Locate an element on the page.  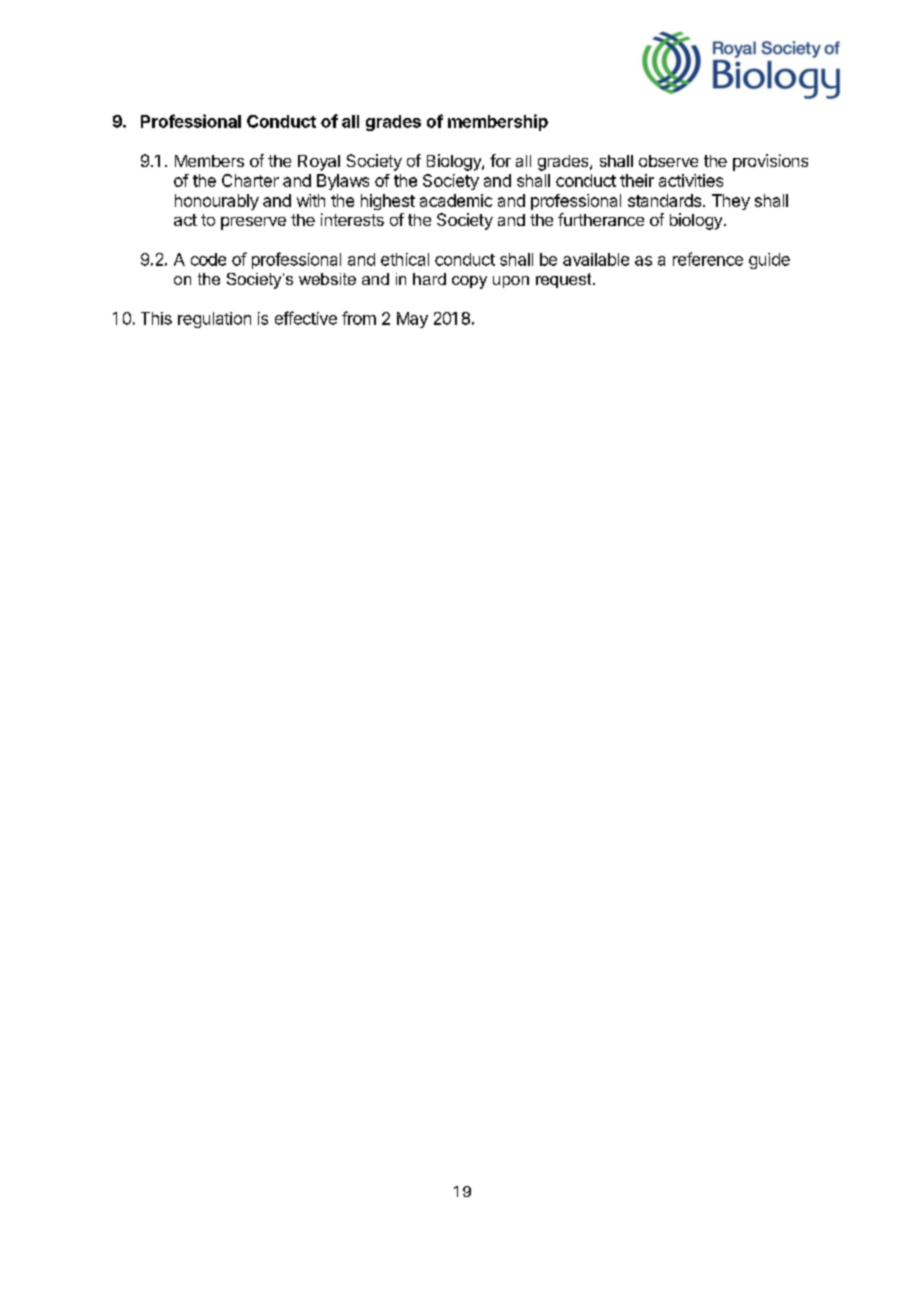
ethical is located at coordinates (405, 259).
